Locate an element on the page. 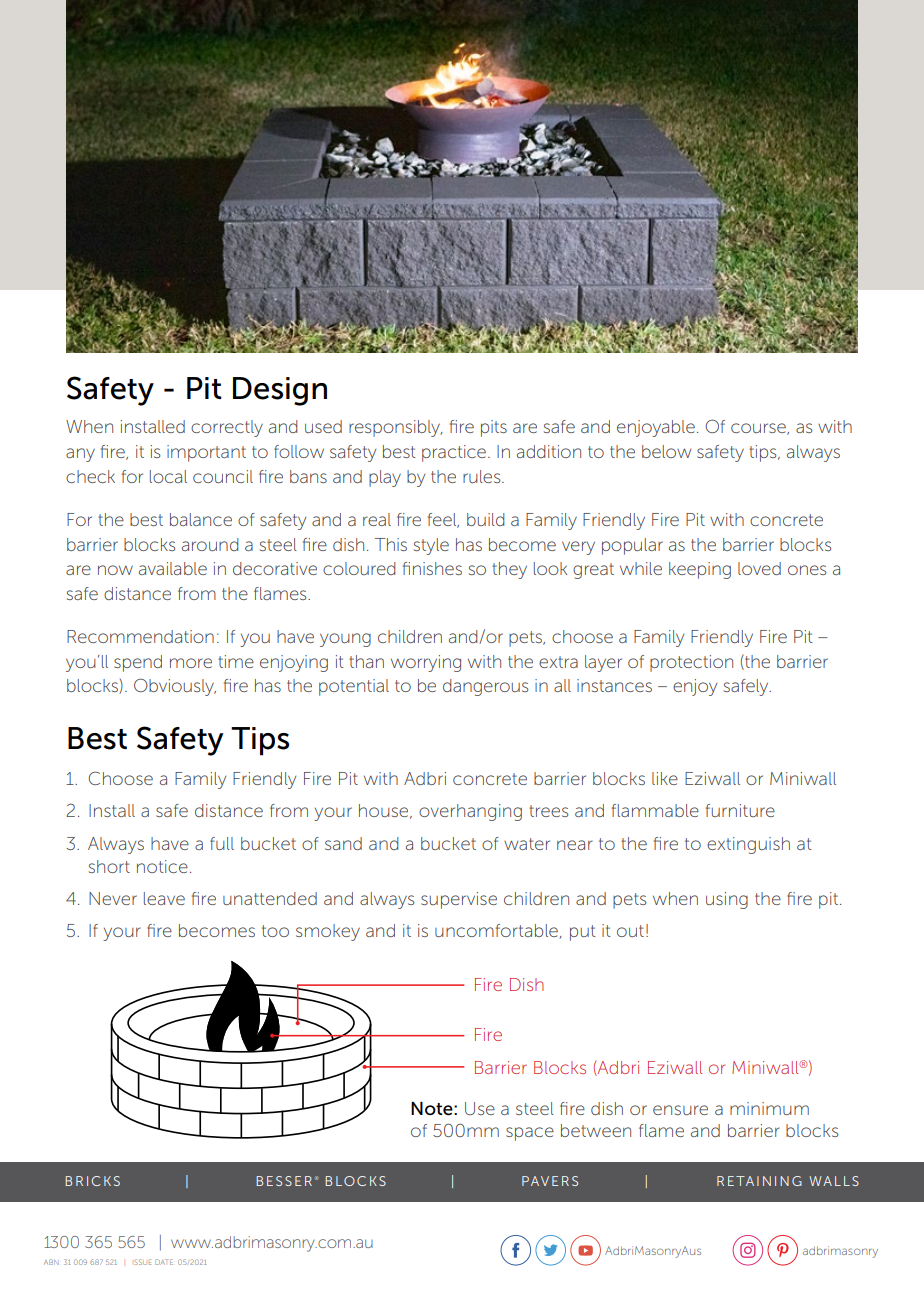 The image size is (924, 1308). course is located at coordinates (759, 429).
